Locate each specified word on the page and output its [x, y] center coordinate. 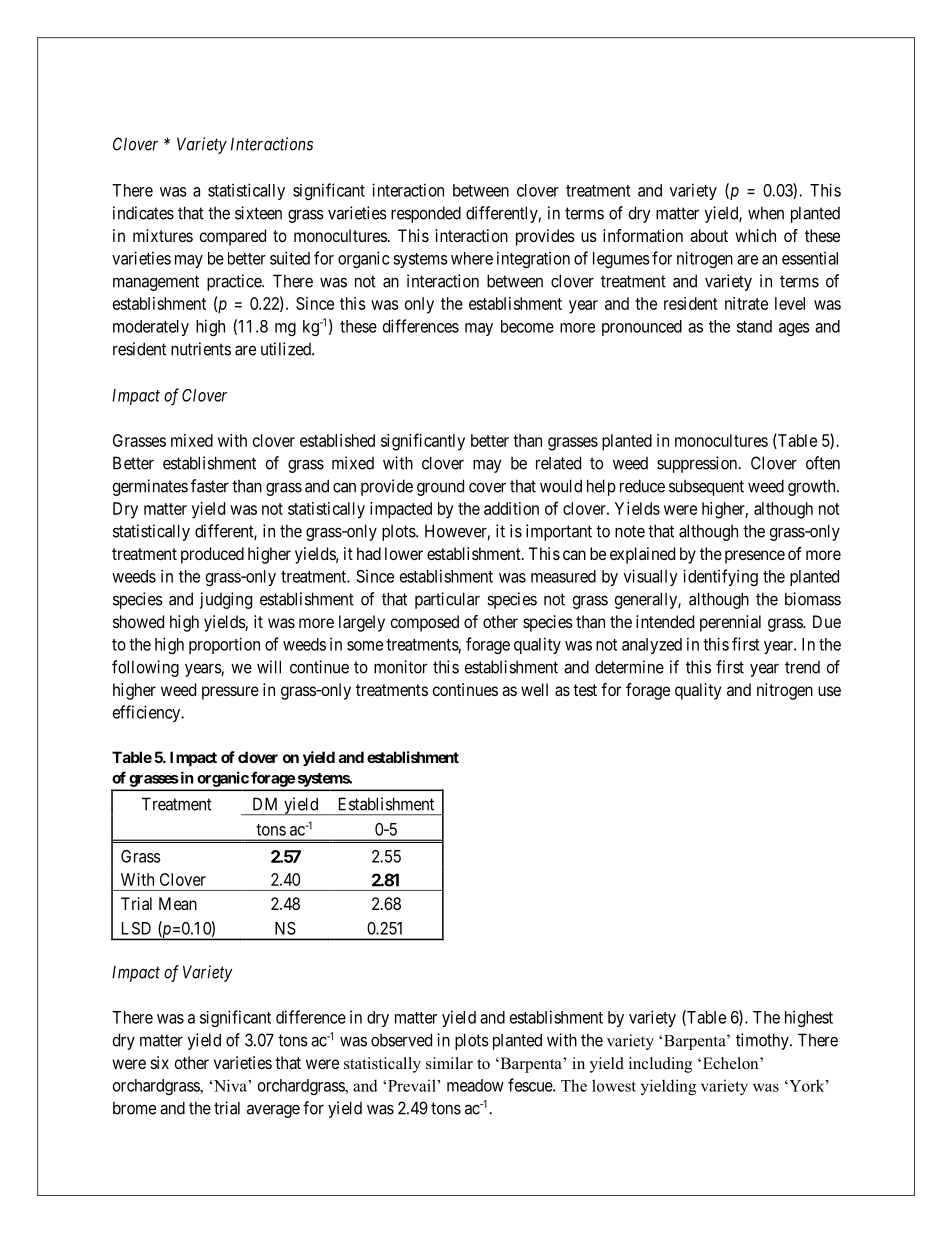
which [755, 235]
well [534, 689]
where [472, 258]
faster [210, 486]
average [273, 1111]
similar [449, 1063]
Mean [178, 903]
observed [401, 1040]
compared [233, 237]
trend [802, 667]
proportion [224, 645]
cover [487, 487]
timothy [763, 1041]
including [660, 1065]
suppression [698, 464]
